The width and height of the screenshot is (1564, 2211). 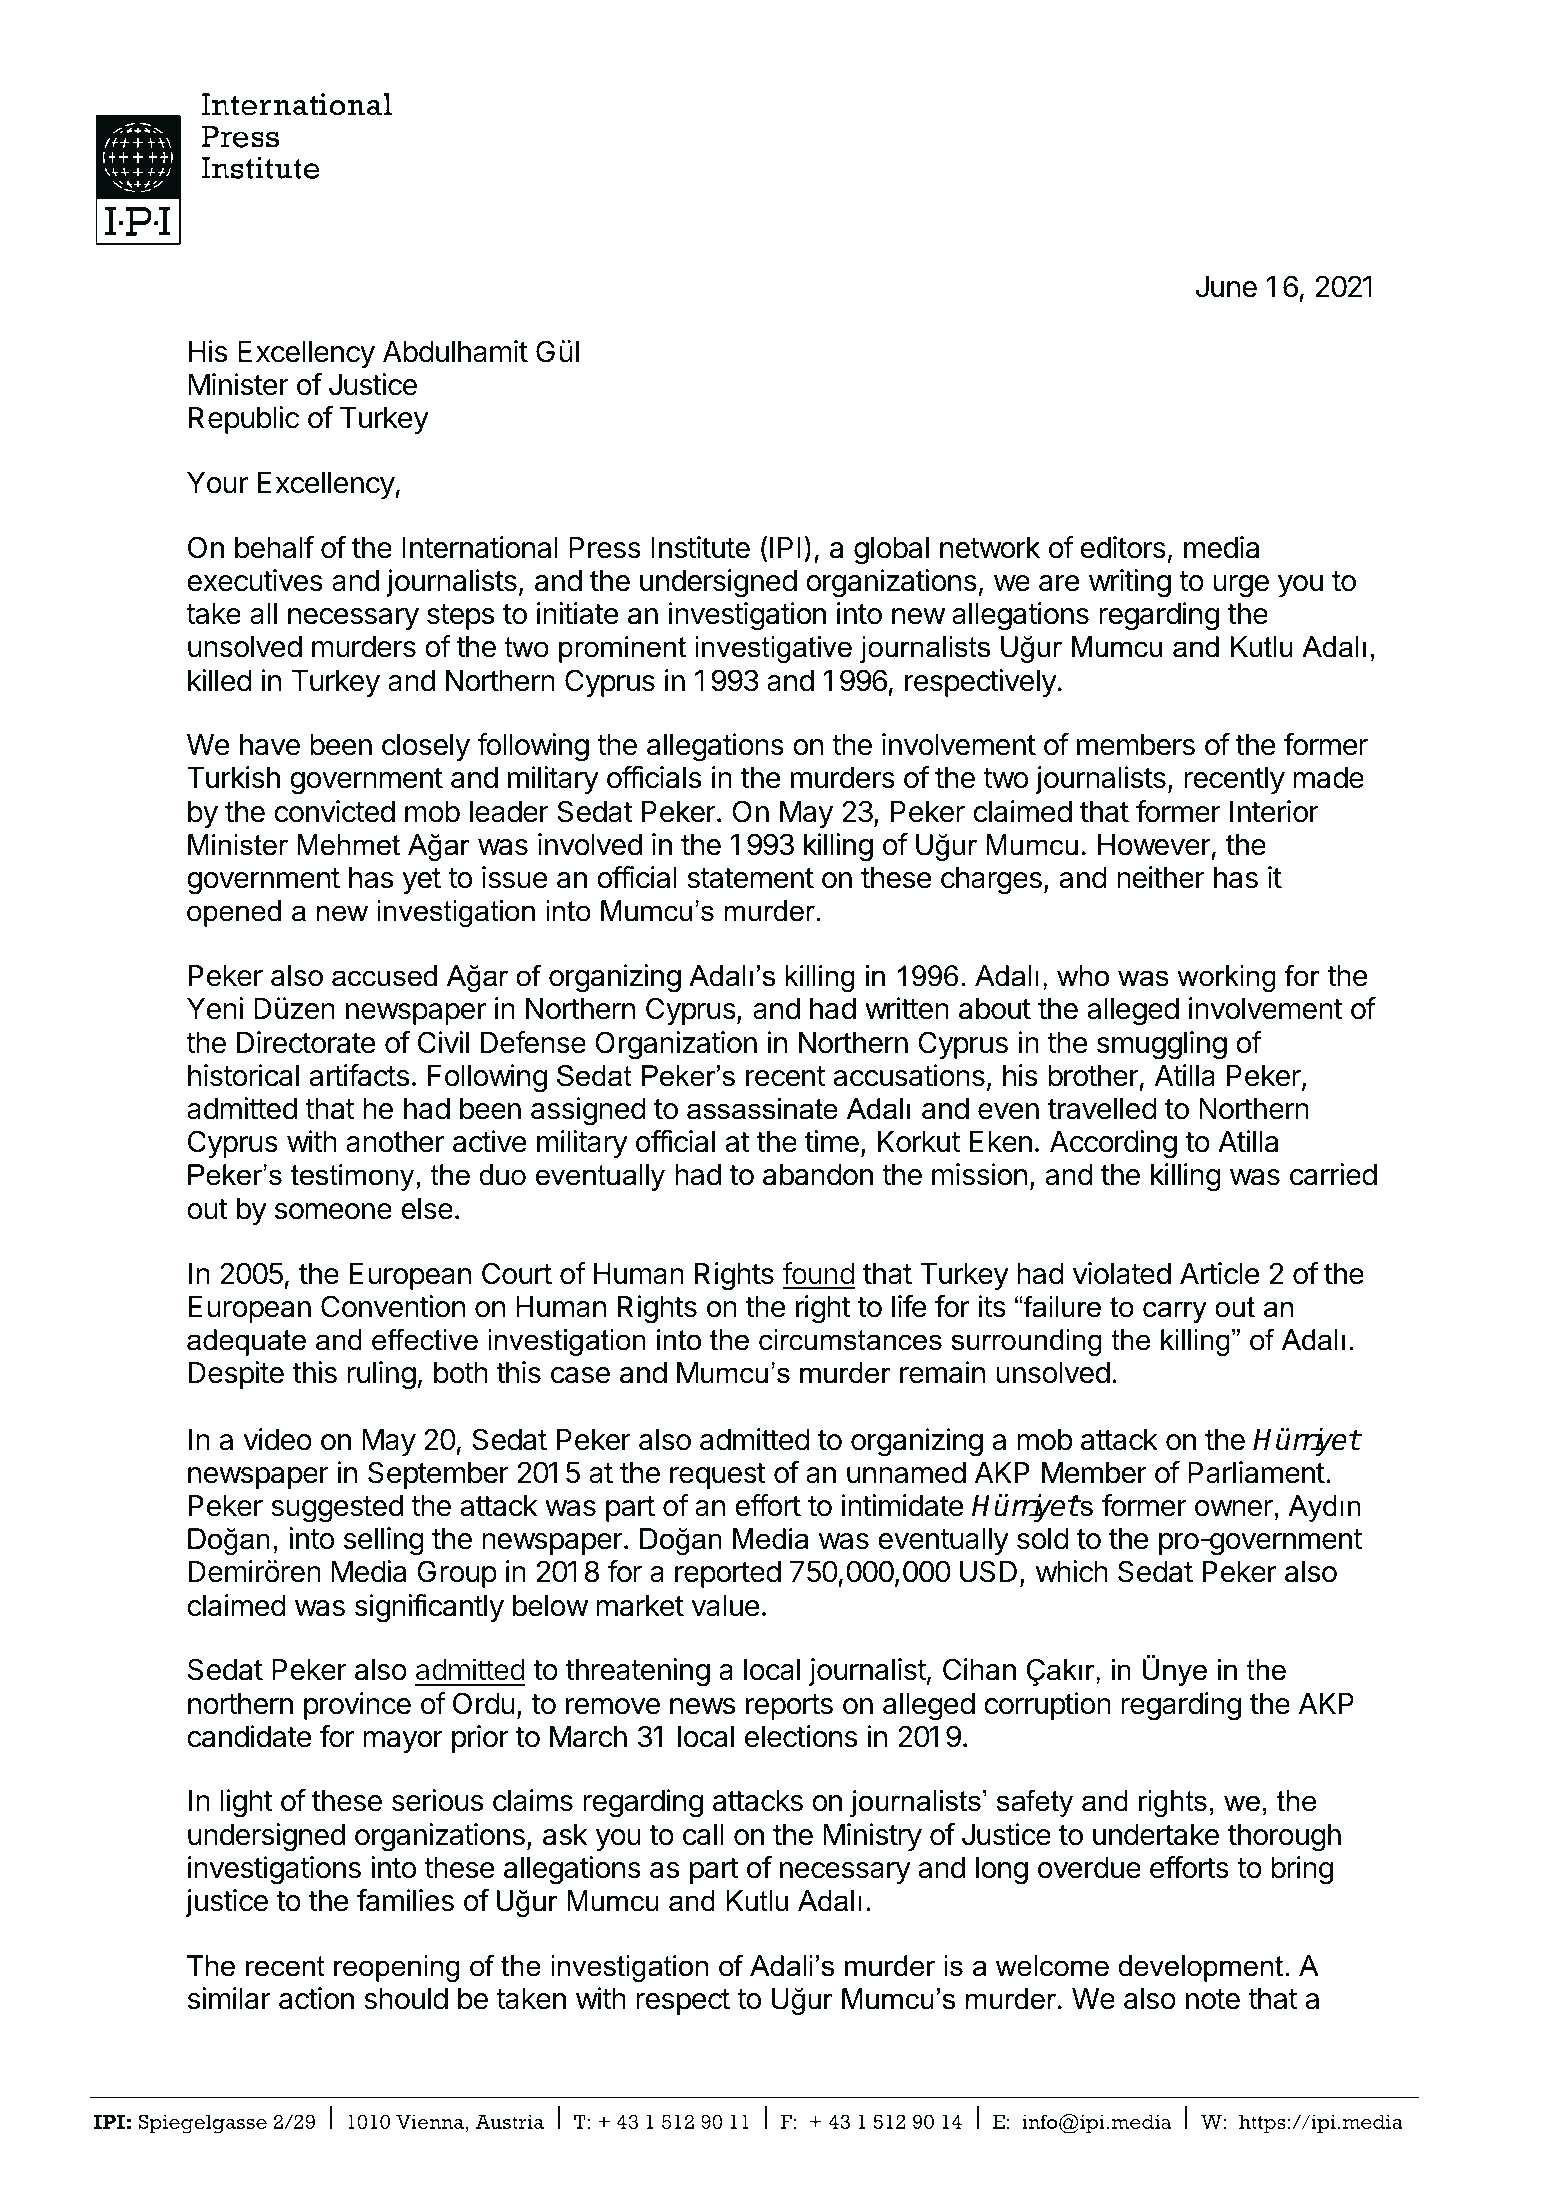 I want to click on June, so click(x=1226, y=287).
